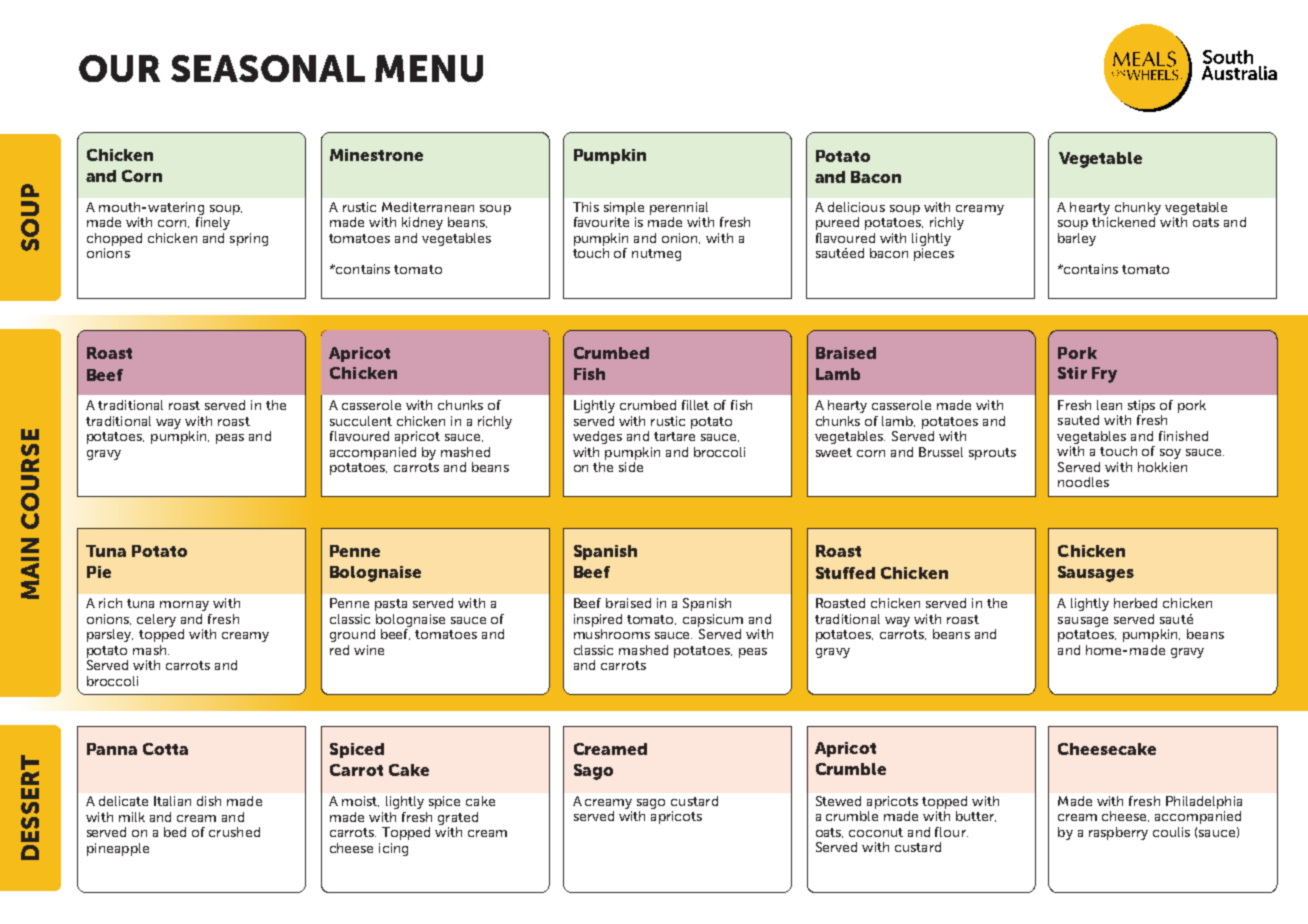 The height and width of the screenshot is (924, 1308). What do you see at coordinates (838, 801) in the screenshot?
I see `Stewed` at bounding box center [838, 801].
